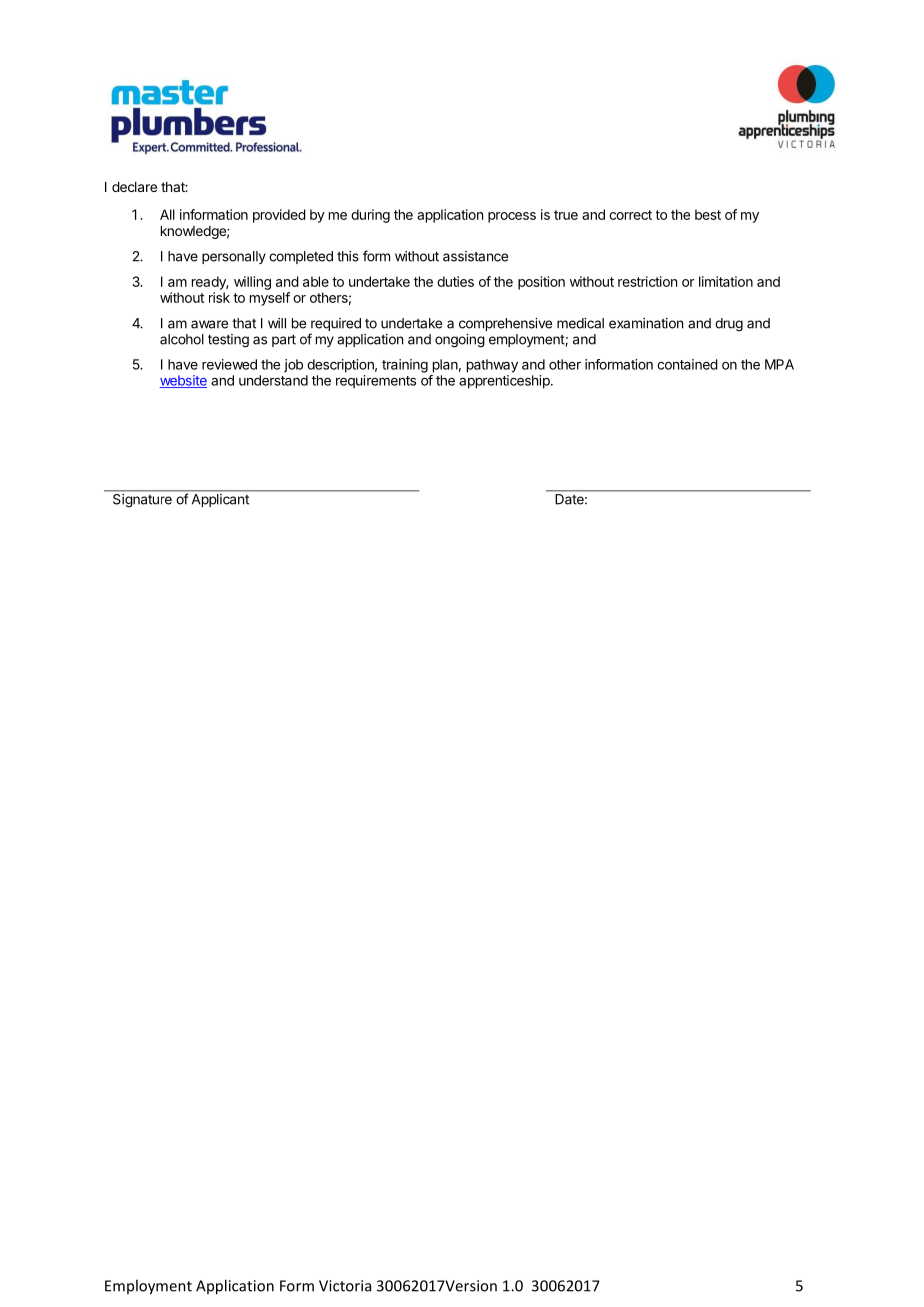 The height and width of the screenshot is (1307, 924). What do you see at coordinates (475, 256) in the screenshot?
I see `assistance` at bounding box center [475, 256].
